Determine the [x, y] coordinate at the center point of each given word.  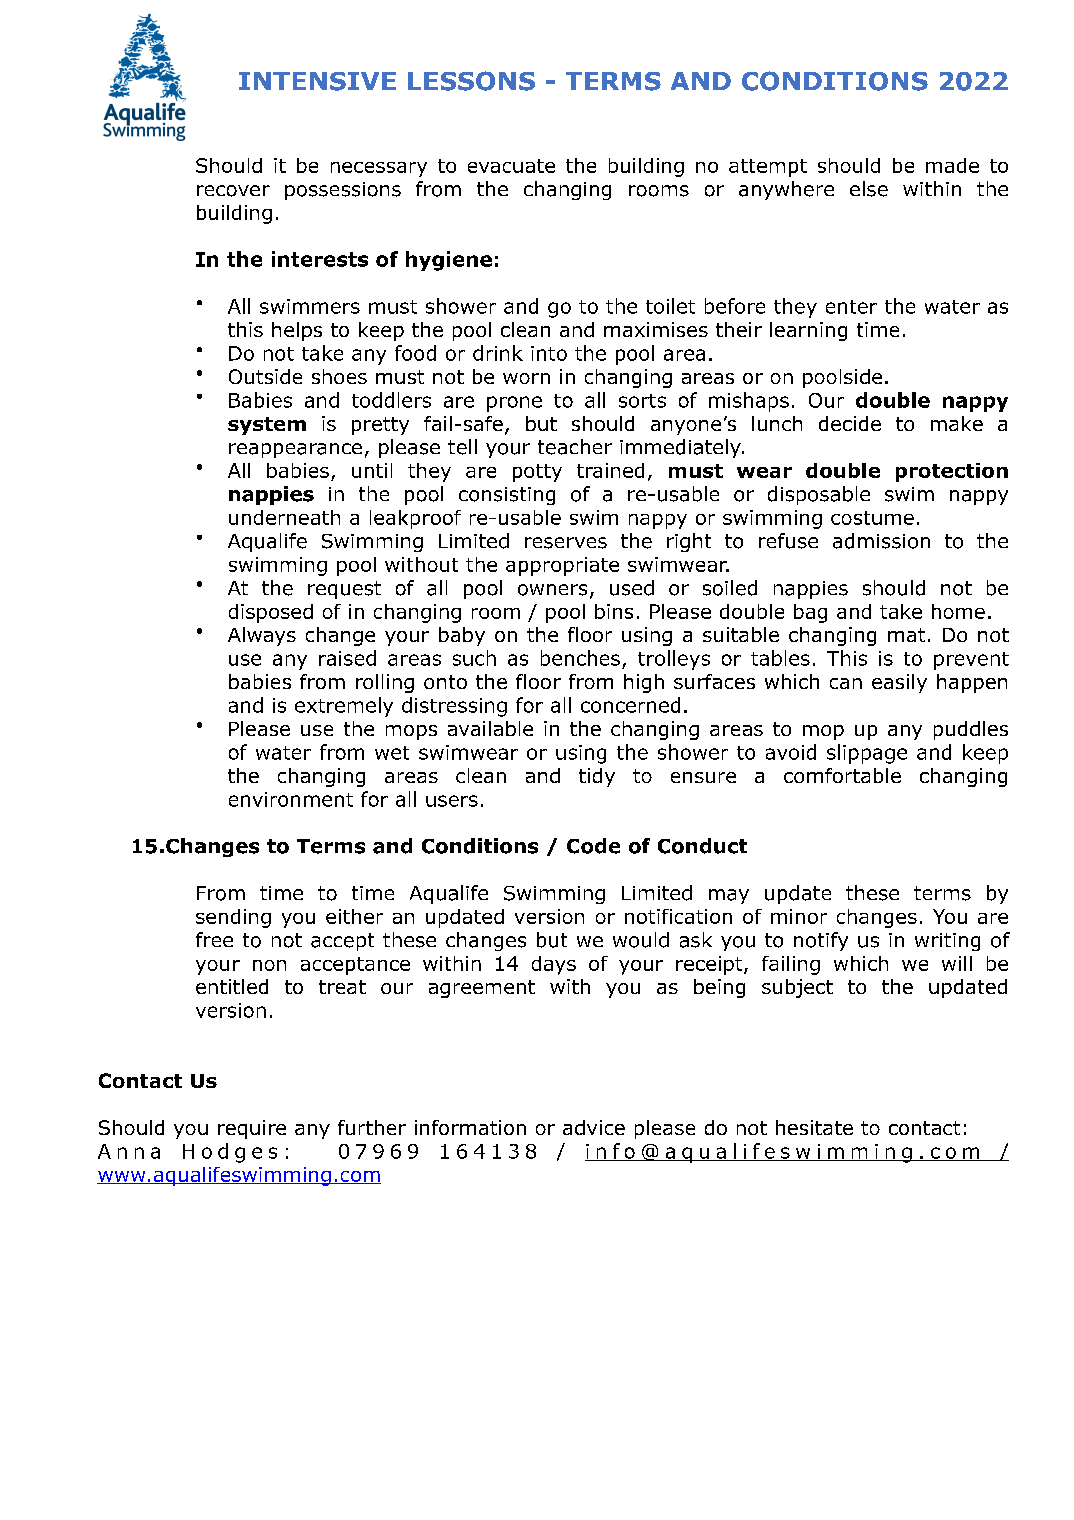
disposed [271, 613]
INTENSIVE [317, 81]
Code [593, 846]
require [252, 1129]
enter [851, 307]
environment [291, 799]
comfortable [842, 775]
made [952, 165]
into [549, 353]
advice [594, 1127]
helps [297, 331]
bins [614, 611]
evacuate [511, 166]
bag [810, 613]
